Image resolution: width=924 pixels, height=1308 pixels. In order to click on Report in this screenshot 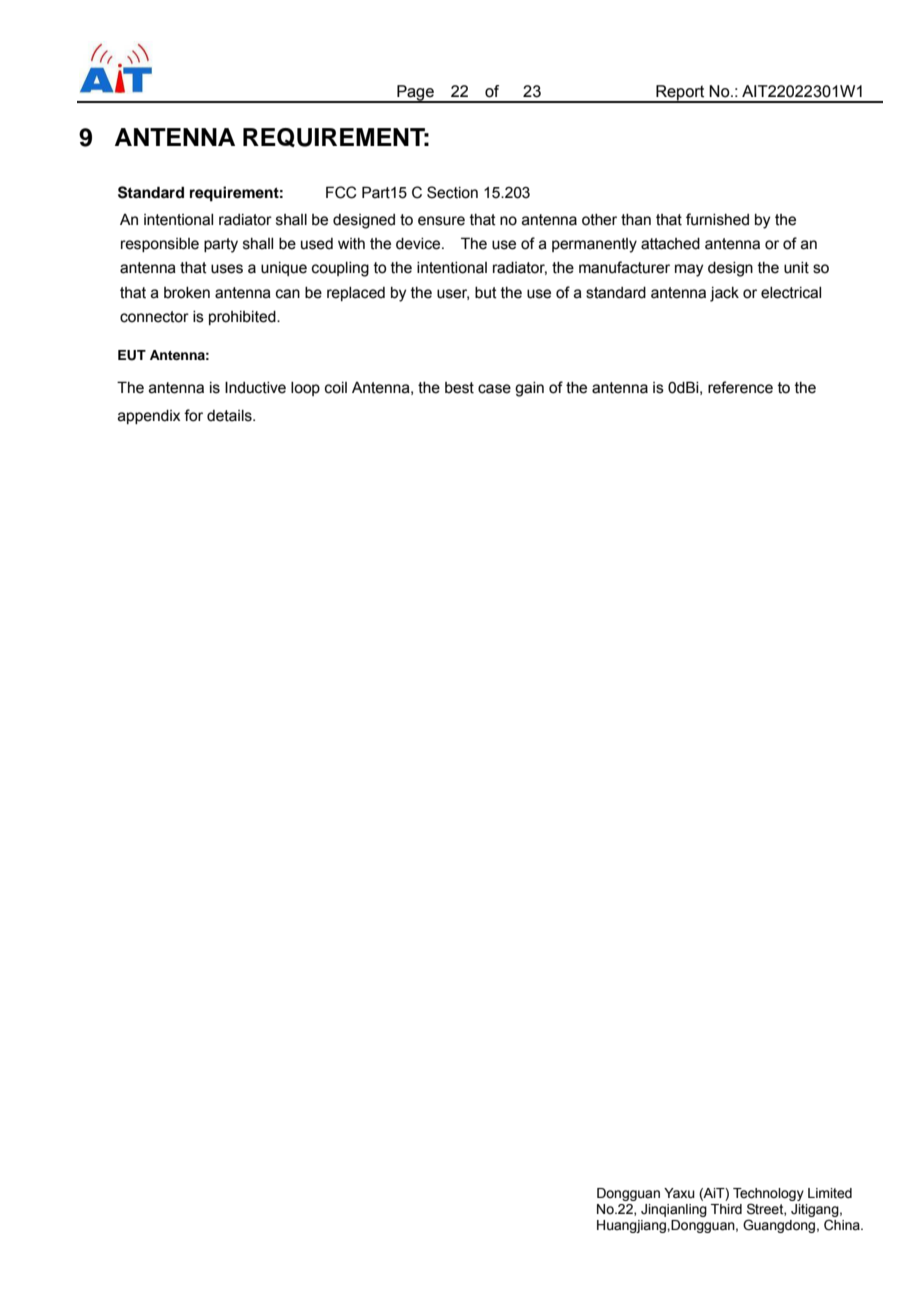, I will do `click(680, 94)`.
